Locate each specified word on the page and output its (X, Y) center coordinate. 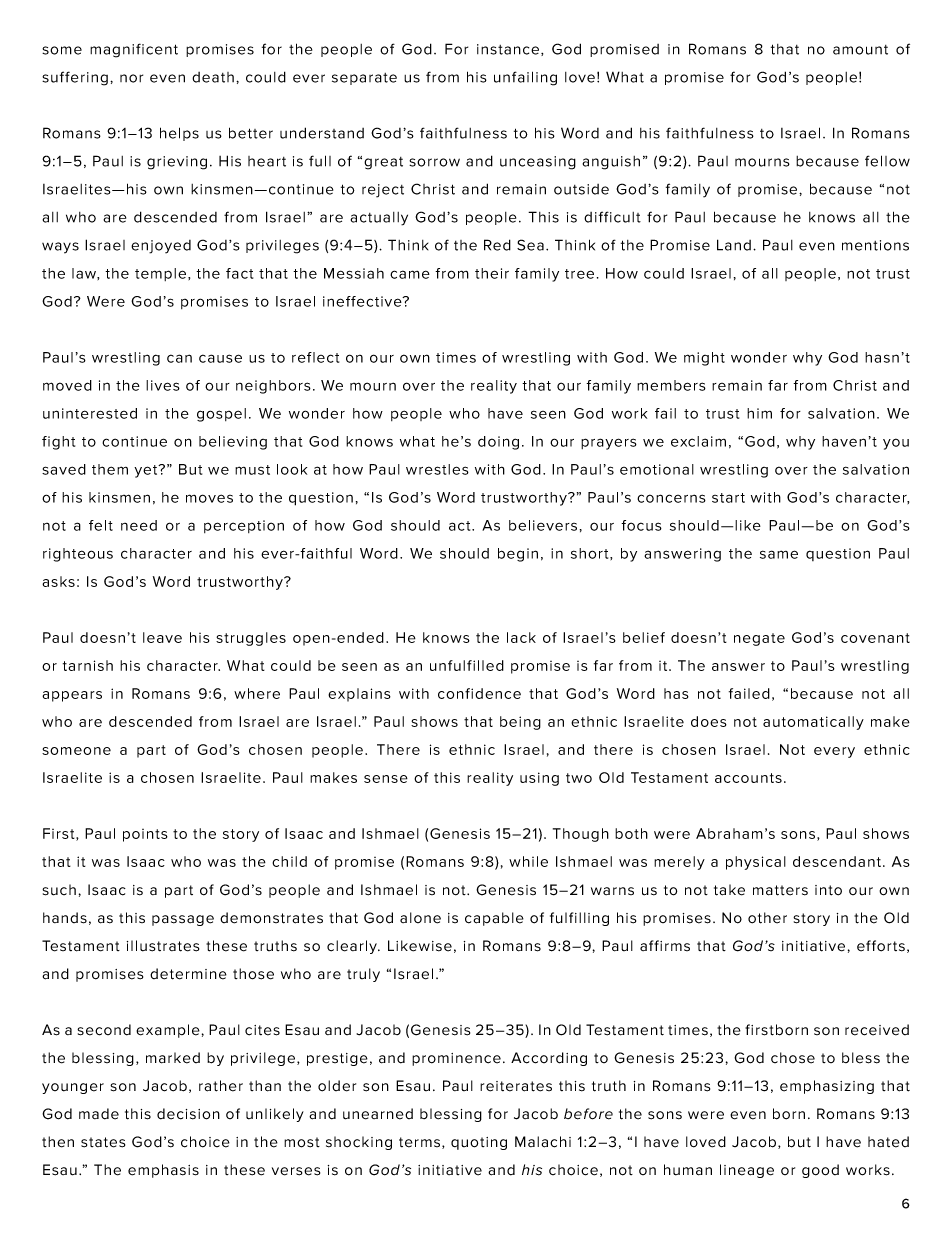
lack (521, 637)
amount (860, 50)
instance (509, 50)
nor (131, 78)
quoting (479, 1143)
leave (162, 637)
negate (759, 639)
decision (188, 1114)
